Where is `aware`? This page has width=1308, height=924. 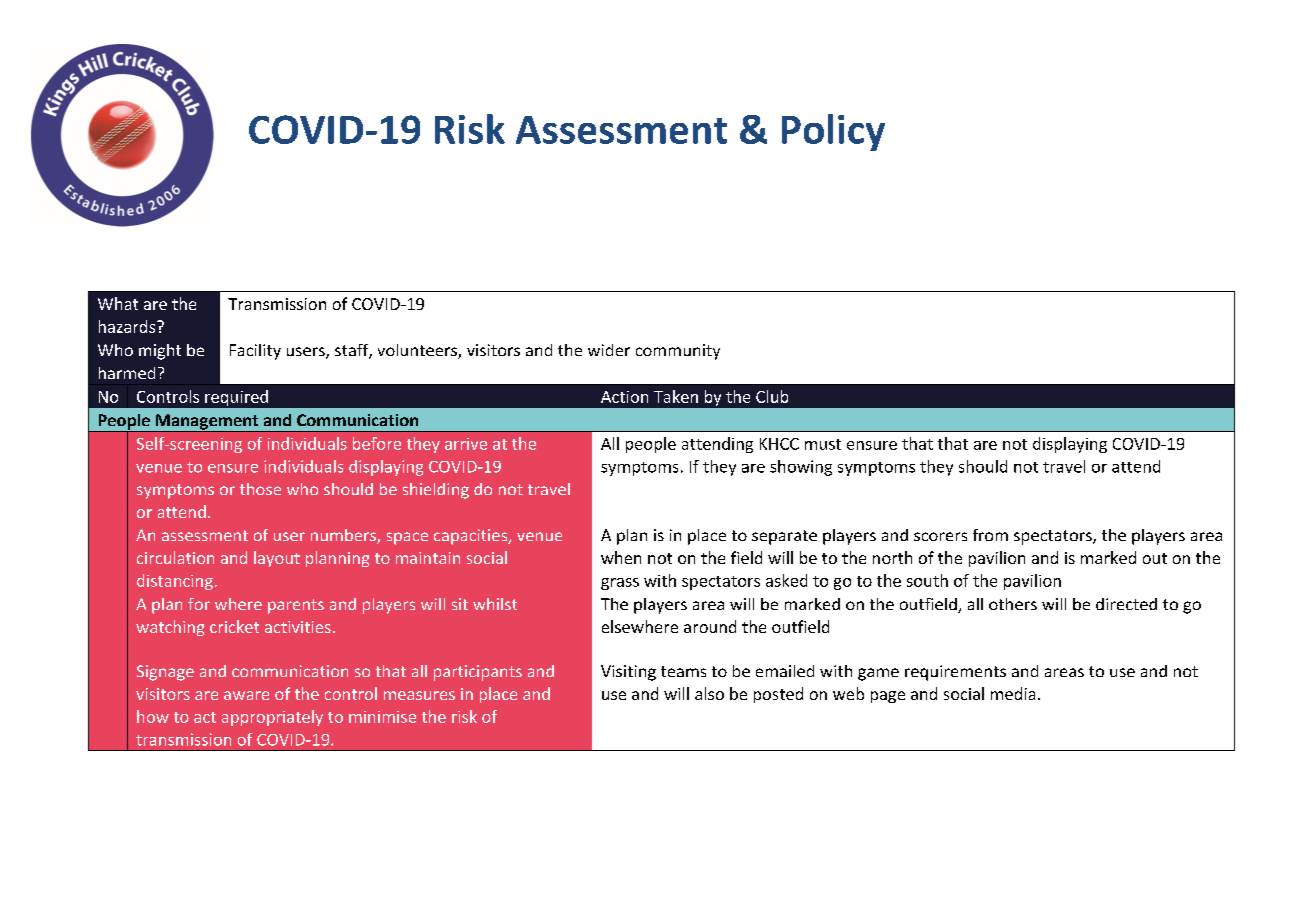
aware is located at coordinates (246, 695).
